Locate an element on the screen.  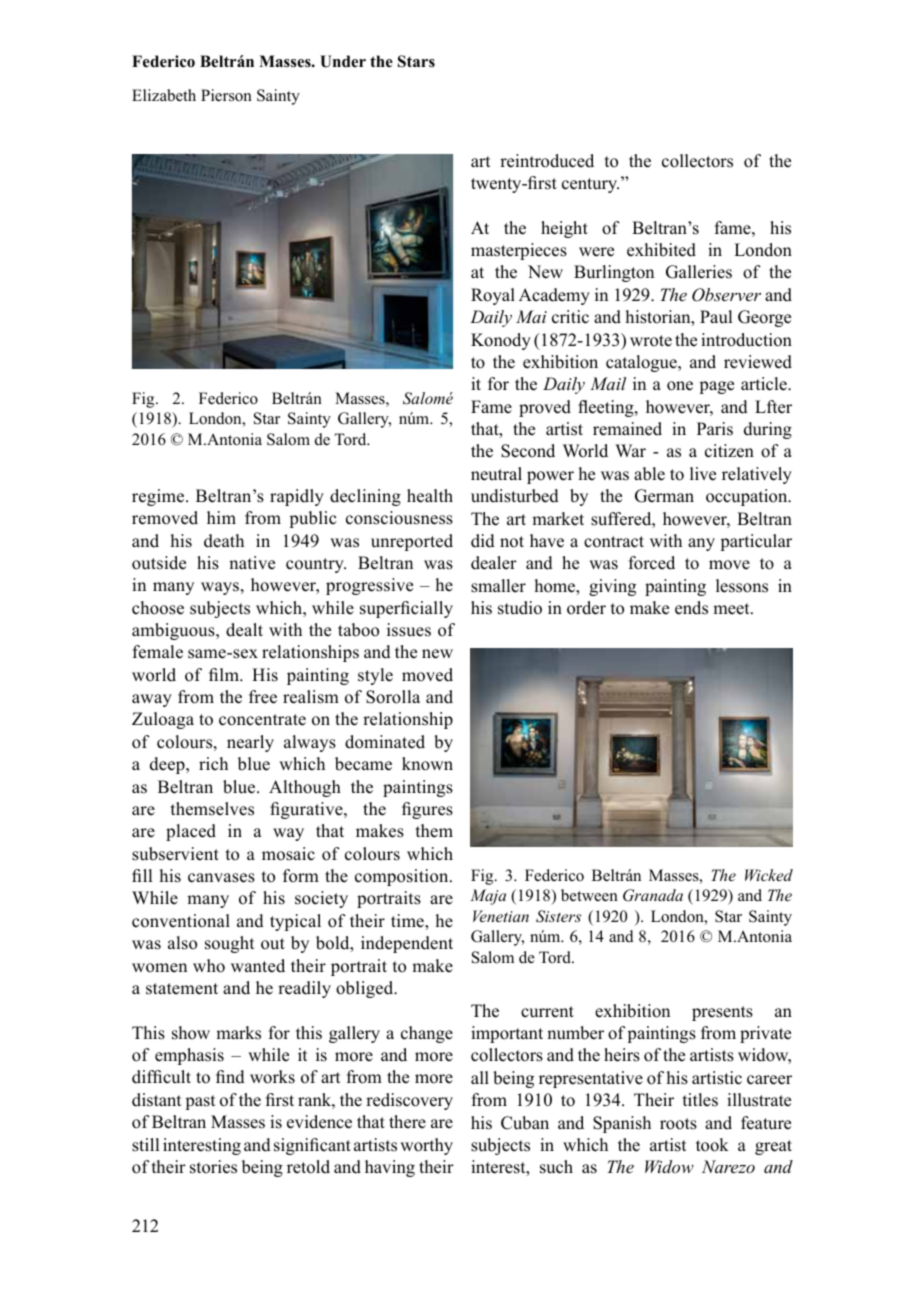
regime is located at coordinates (159, 497).
